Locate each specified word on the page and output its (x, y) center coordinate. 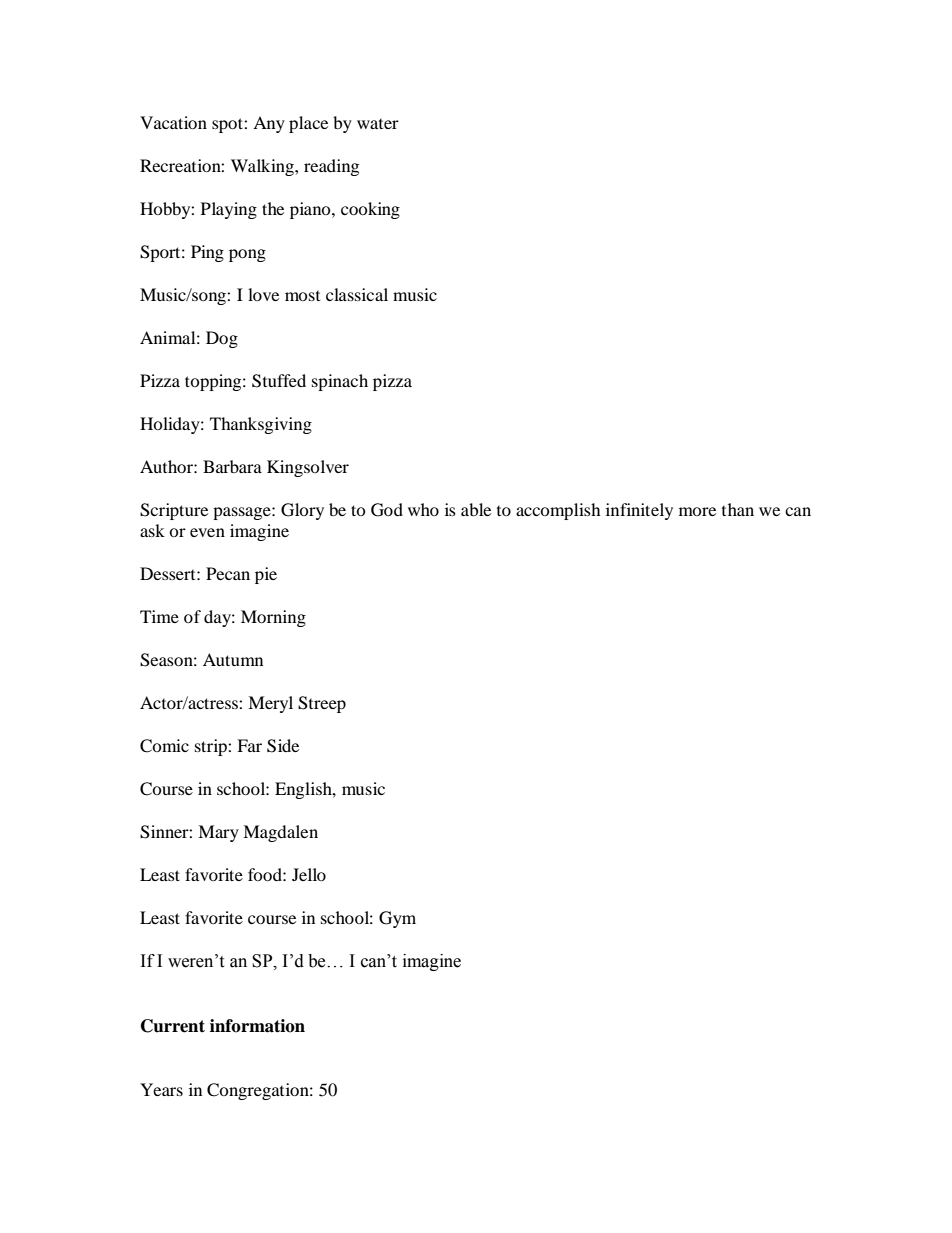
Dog (222, 339)
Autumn (233, 659)
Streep (322, 704)
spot (228, 125)
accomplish (558, 511)
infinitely (639, 511)
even (207, 532)
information (257, 1026)
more (697, 511)
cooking (370, 210)
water (378, 124)
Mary (218, 833)
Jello (309, 874)
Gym (397, 919)
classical (357, 294)
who (423, 509)
